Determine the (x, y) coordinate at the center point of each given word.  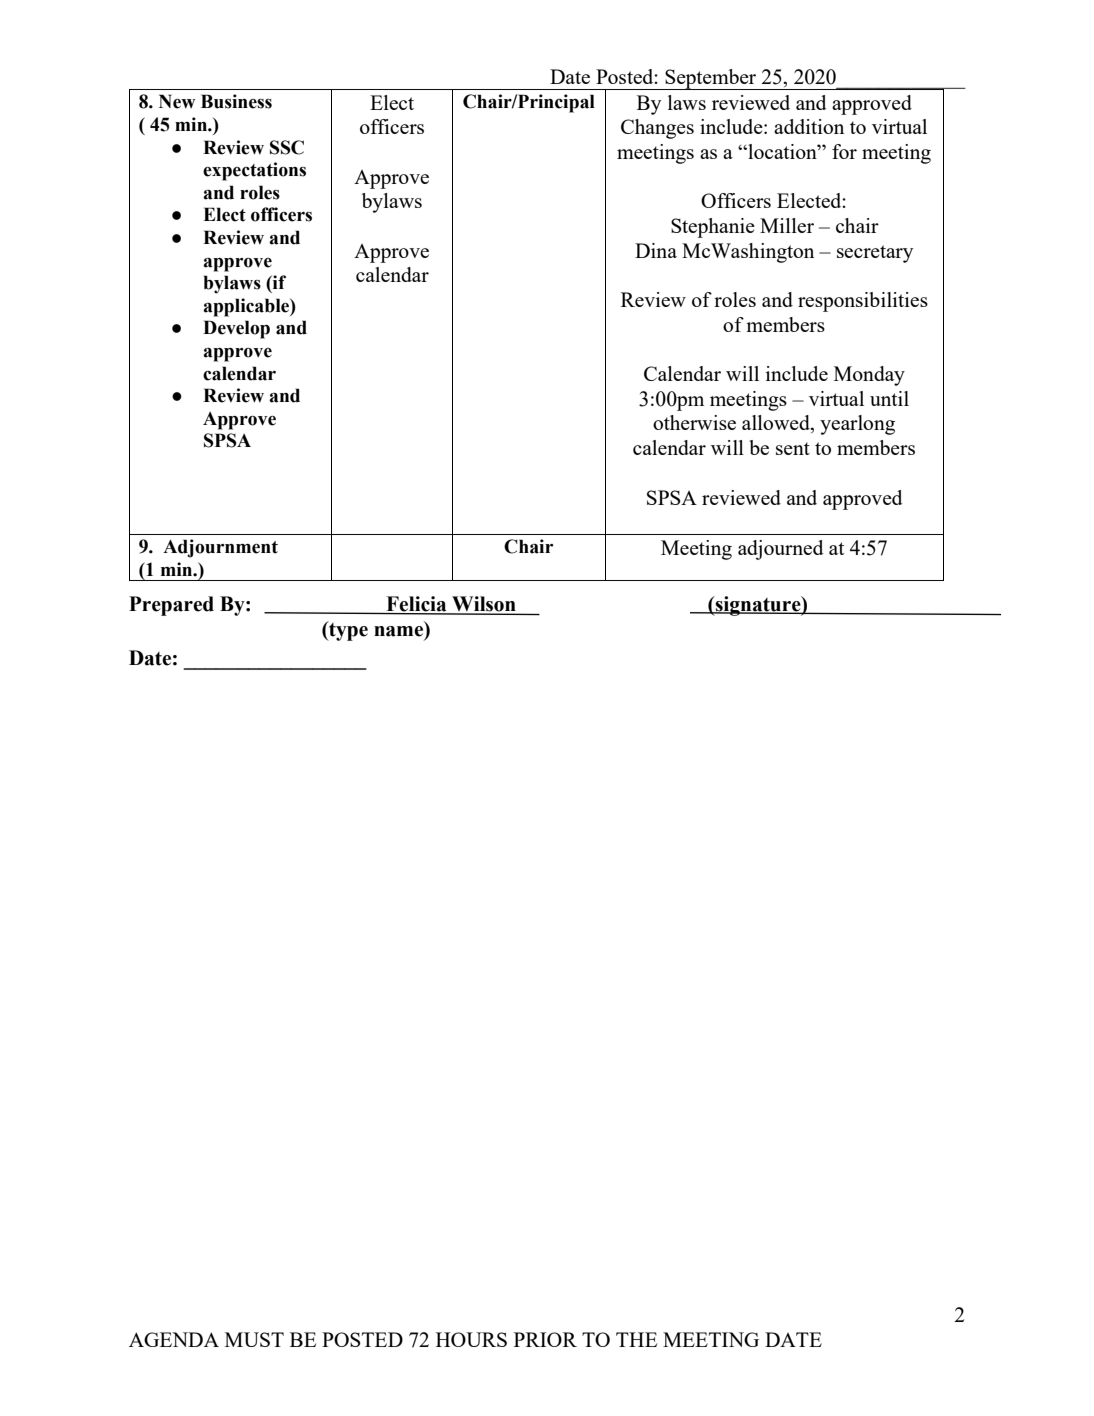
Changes (657, 129)
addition (809, 126)
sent (793, 448)
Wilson (484, 605)
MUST (254, 1339)
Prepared (171, 606)
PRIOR (545, 1339)
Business (236, 101)
